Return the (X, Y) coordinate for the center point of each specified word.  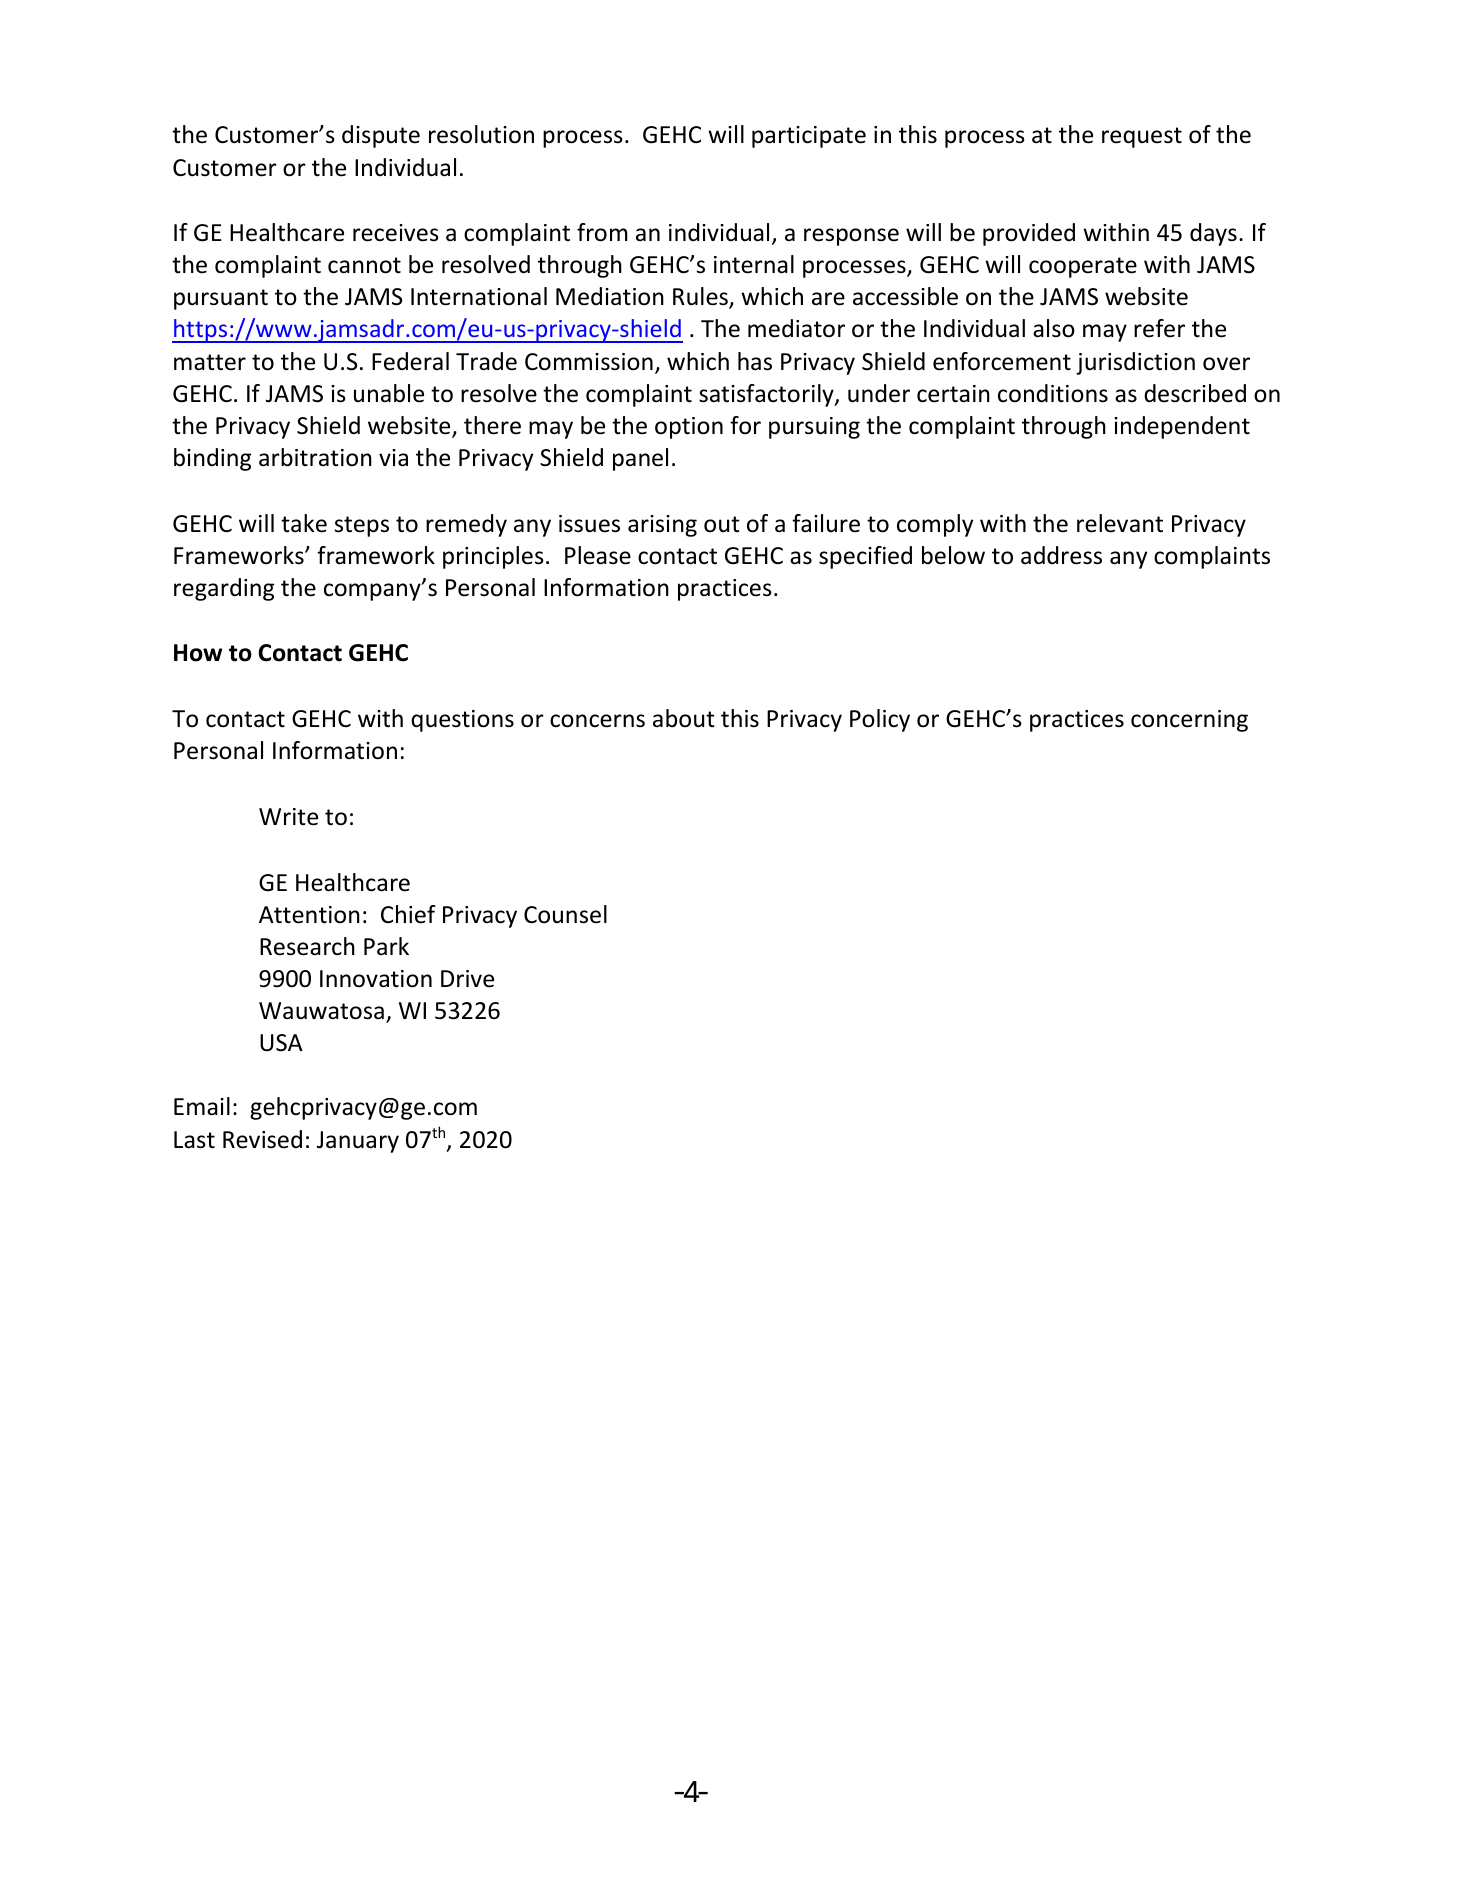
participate (809, 137)
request (1142, 137)
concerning (1189, 721)
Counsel (565, 914)
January (358, 1142)
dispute (381, 136)
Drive (467, 979)
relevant (1120, 523)
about (684, 718)
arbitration (315, 457)
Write (288, 817)
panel (640, 459)
